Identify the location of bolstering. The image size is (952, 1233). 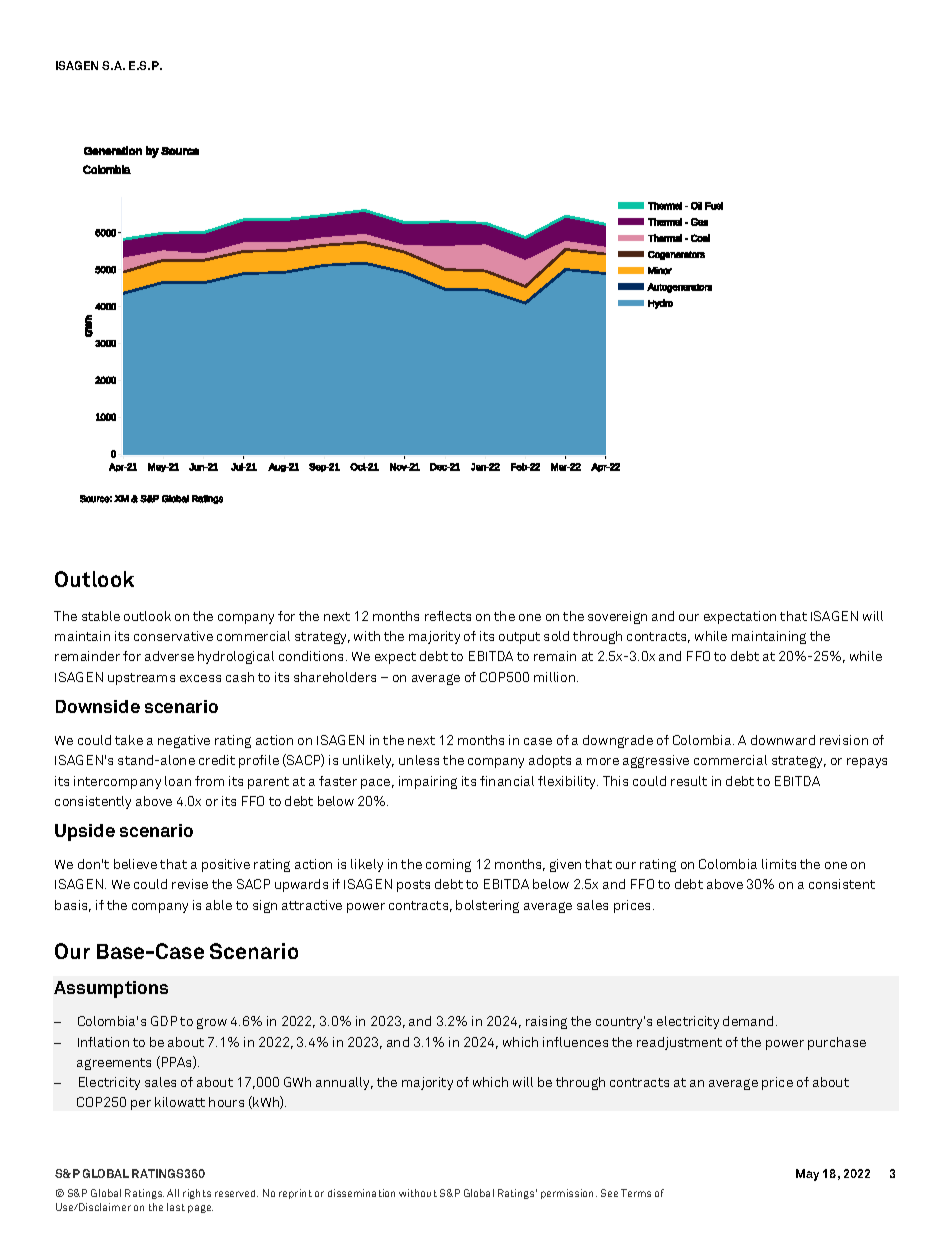
(487, 906).
